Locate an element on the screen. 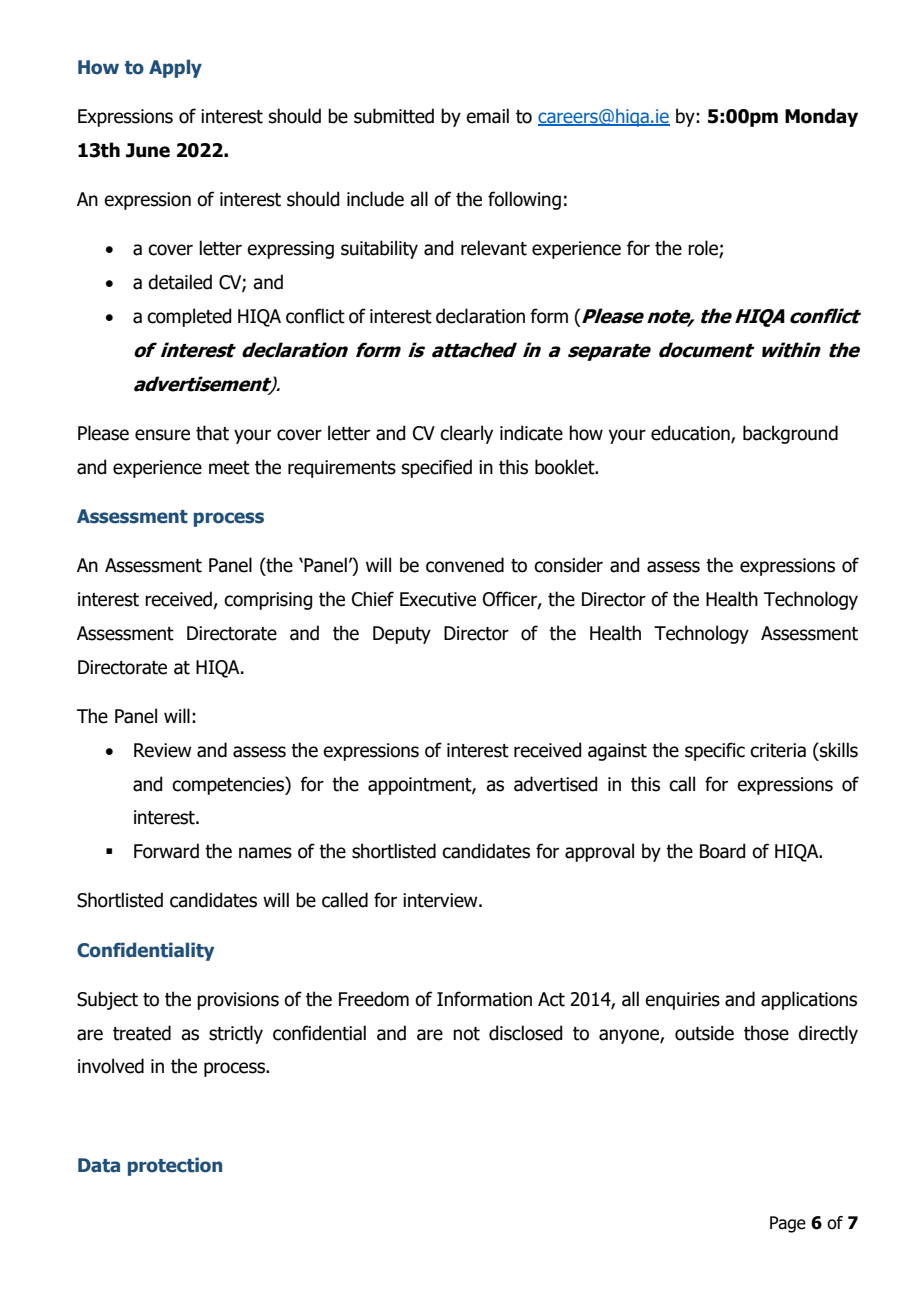  Apply is located at coordinates (175, 68).
